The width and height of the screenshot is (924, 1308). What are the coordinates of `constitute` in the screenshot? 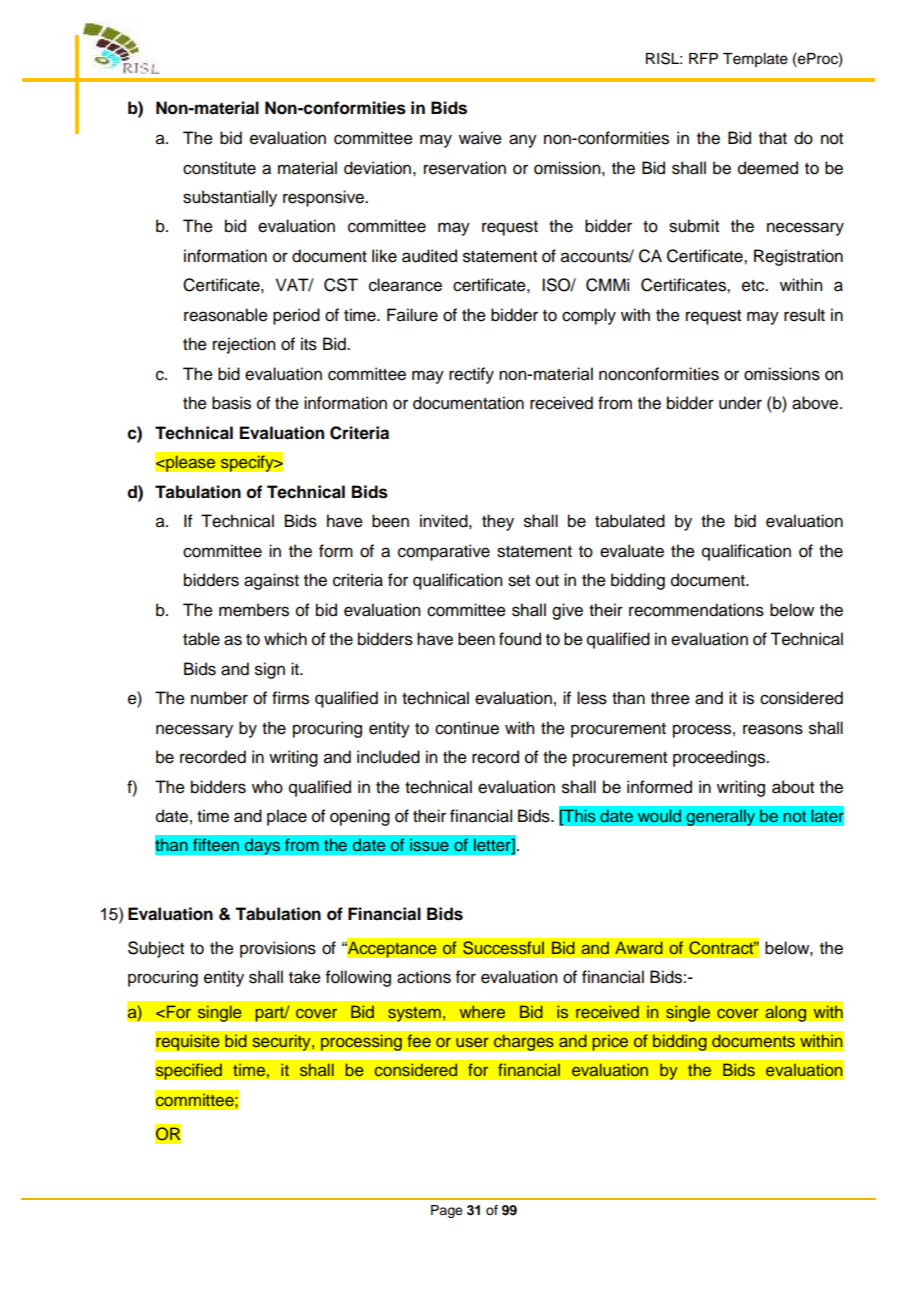 It's located at (219, 168).
